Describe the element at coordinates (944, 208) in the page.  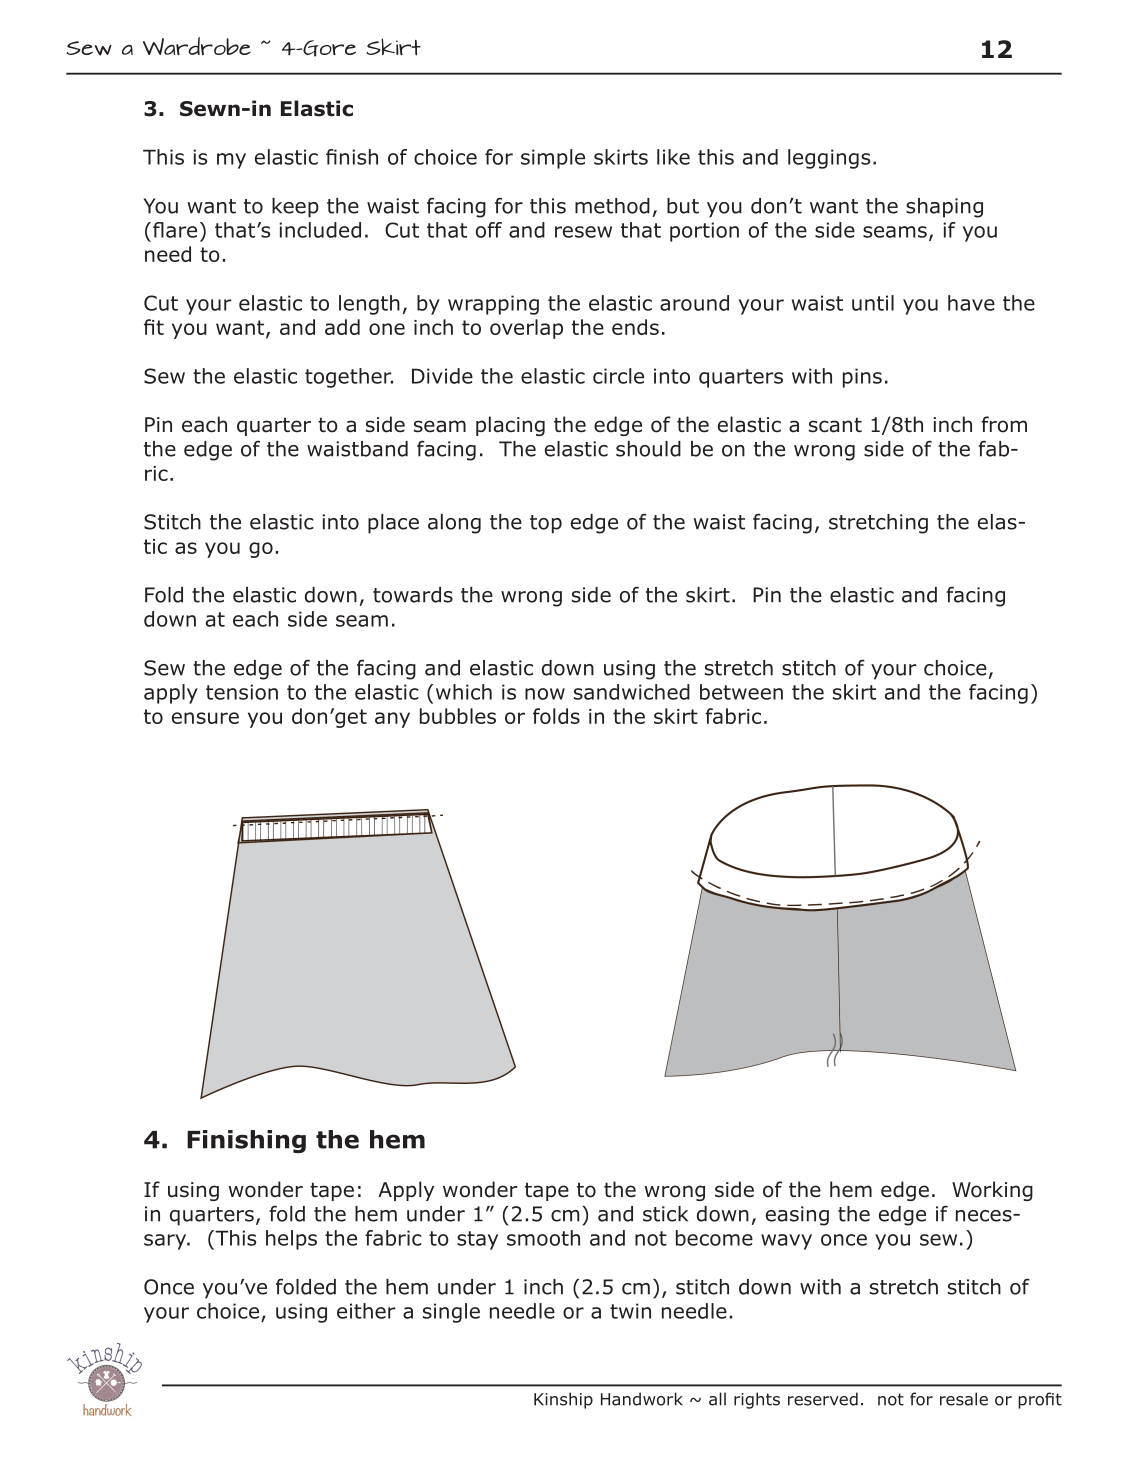
I see `shaping` at that location.
